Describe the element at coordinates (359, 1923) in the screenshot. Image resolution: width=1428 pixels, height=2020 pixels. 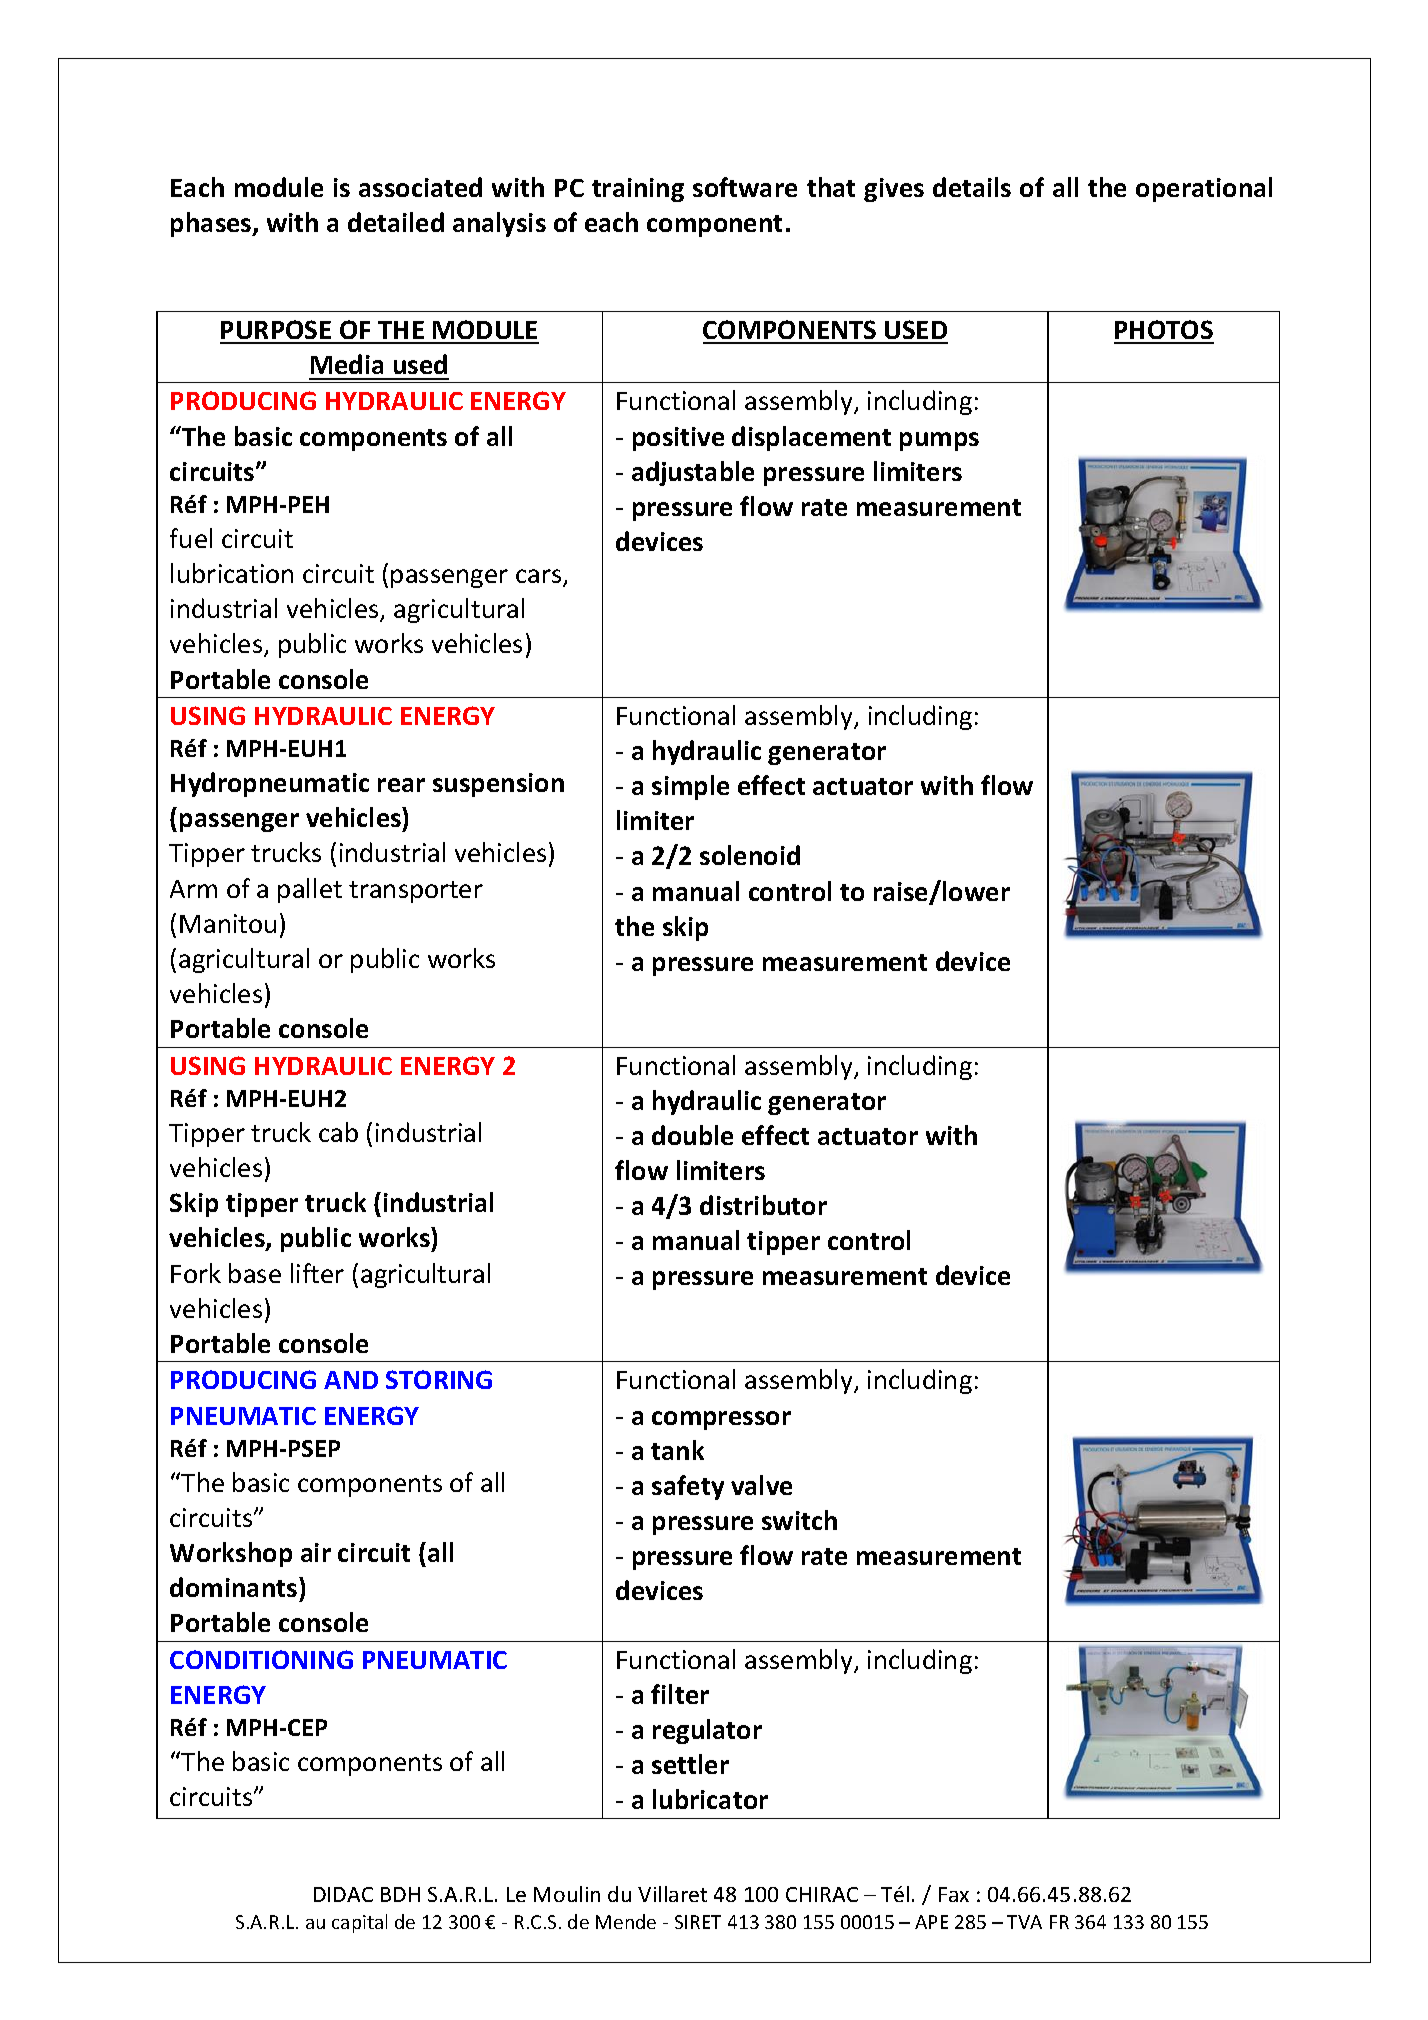
I see `capital` at that location.
